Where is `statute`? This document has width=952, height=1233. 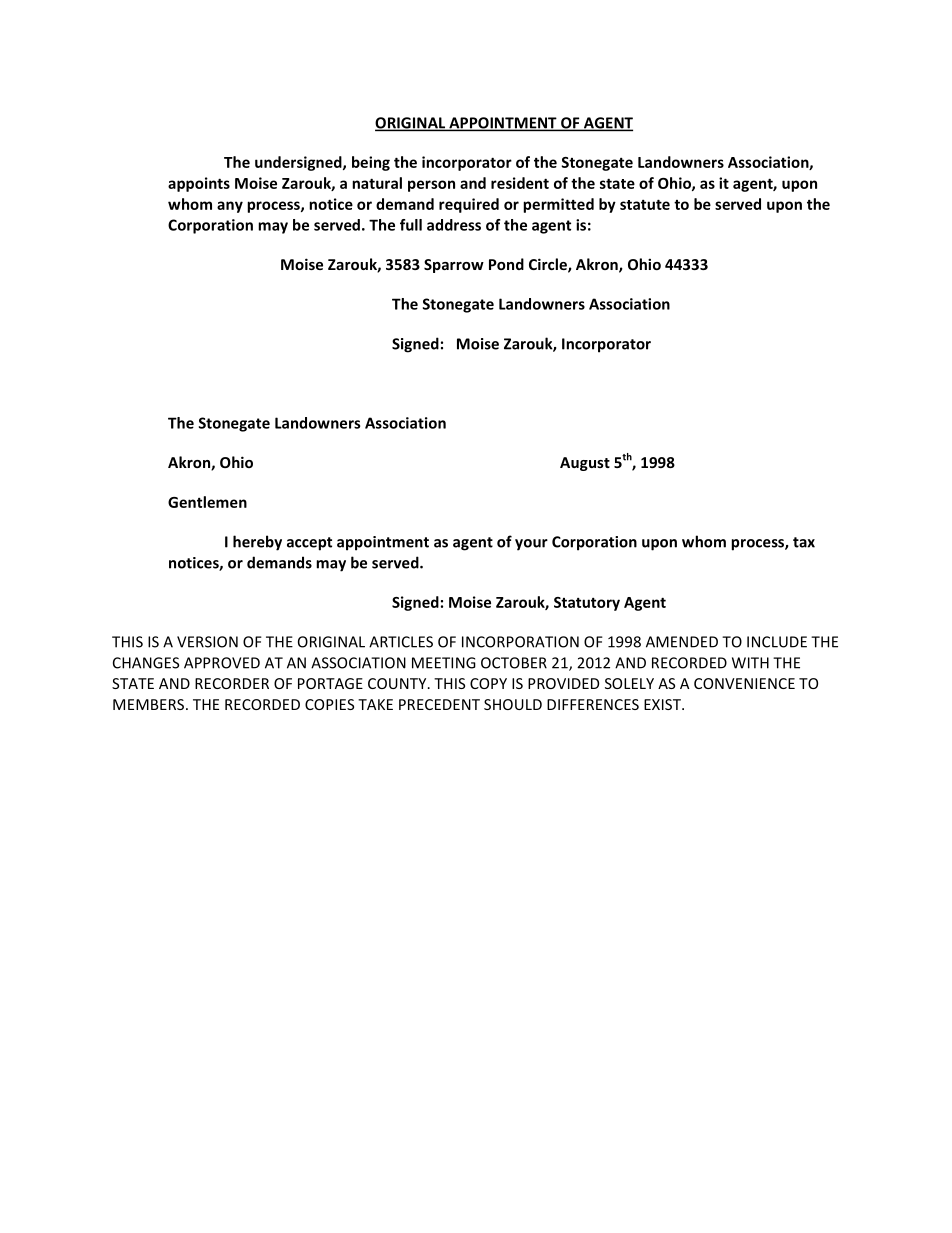
statute is located at coordinates (645, 204).
